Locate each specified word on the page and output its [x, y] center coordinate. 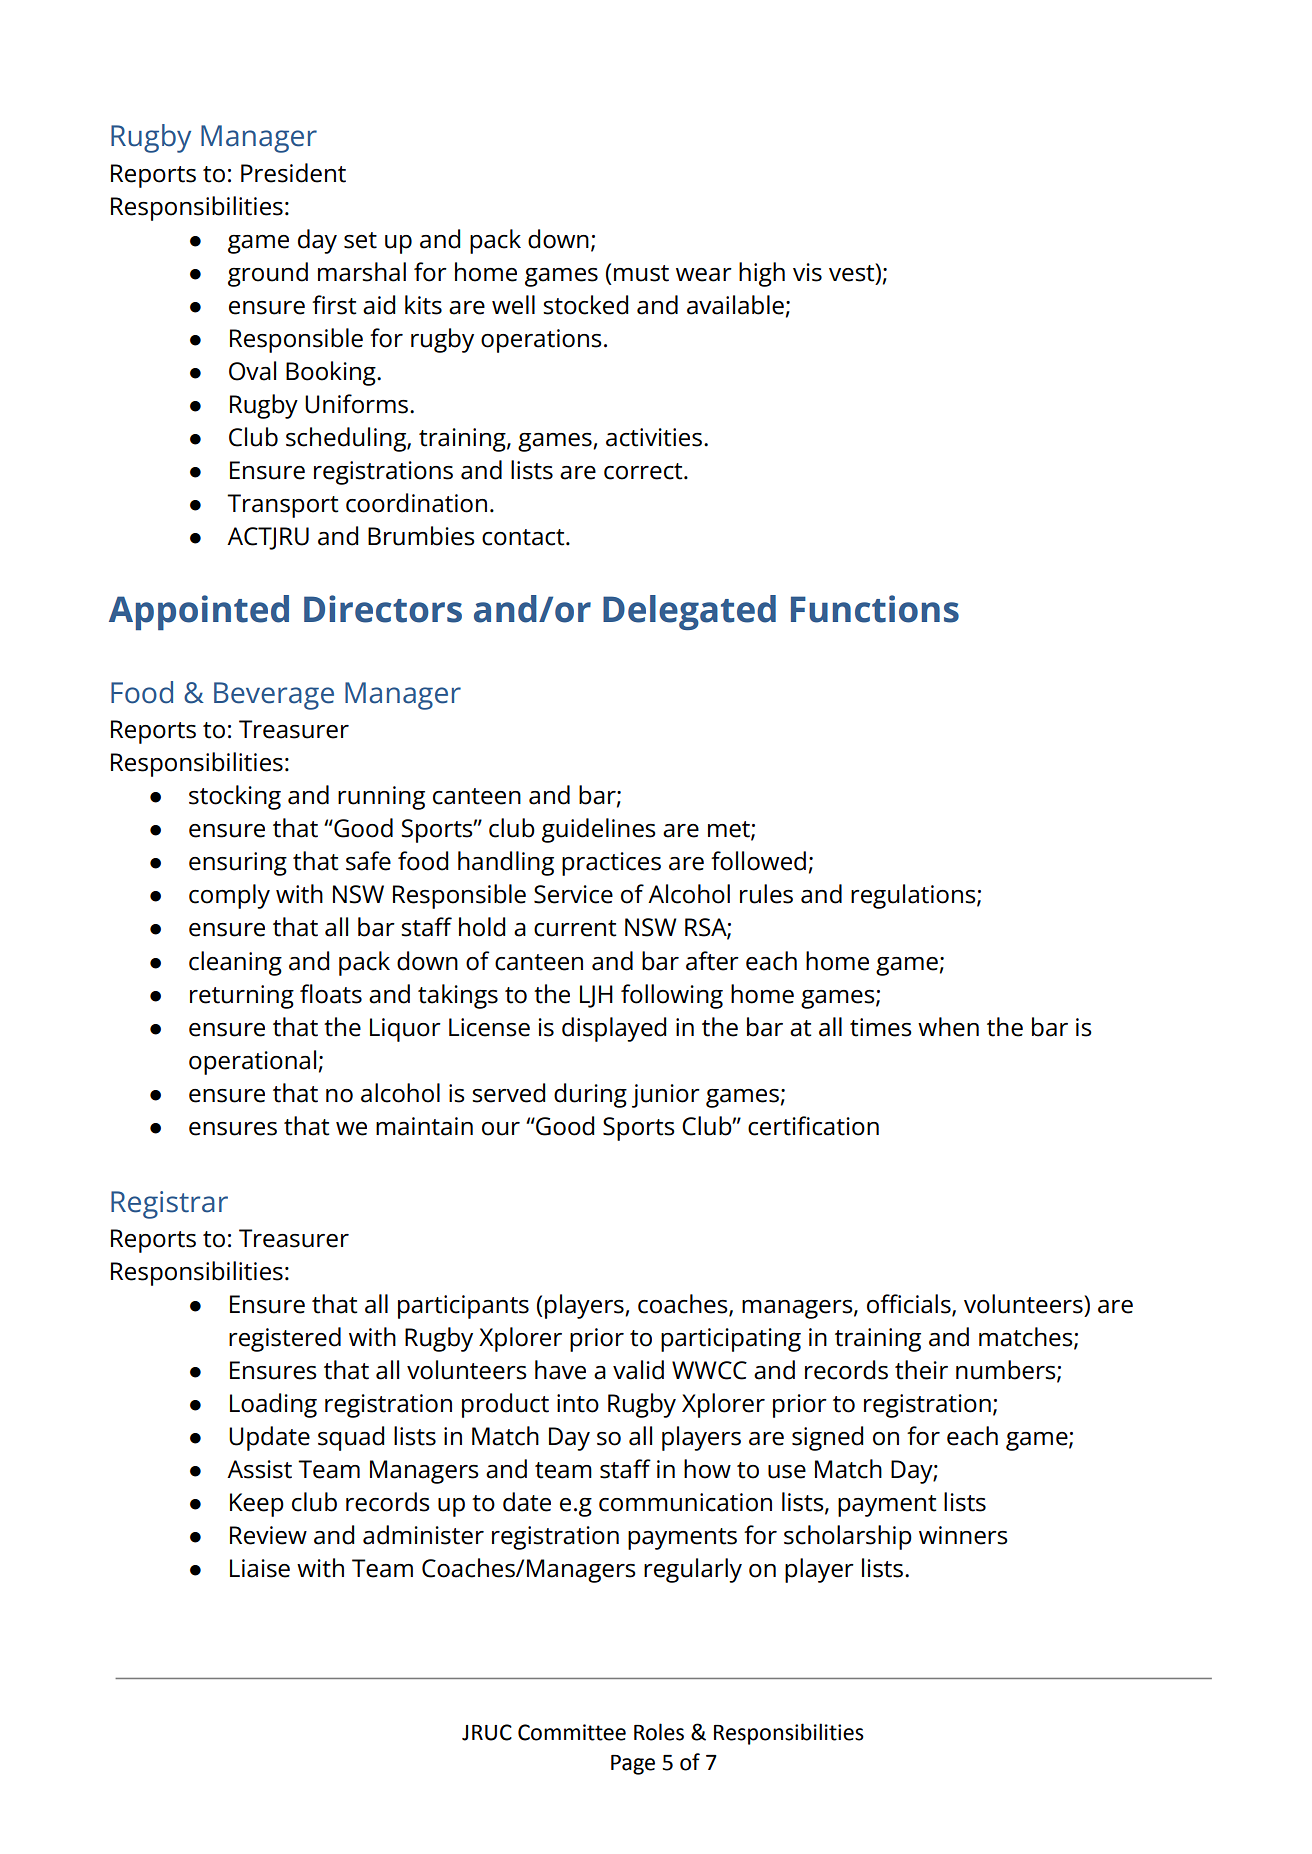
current [575, 928]
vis [807, 272]
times [881, 1027]
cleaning [235, 963]
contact [524, 537]
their [921, 1370]
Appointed [199, 612]
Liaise [260, 1568]
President [293, 173]
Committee [572, 1732]
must [641, 273]
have [560, 1370]
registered [285, 1339]
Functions [875, 609]
